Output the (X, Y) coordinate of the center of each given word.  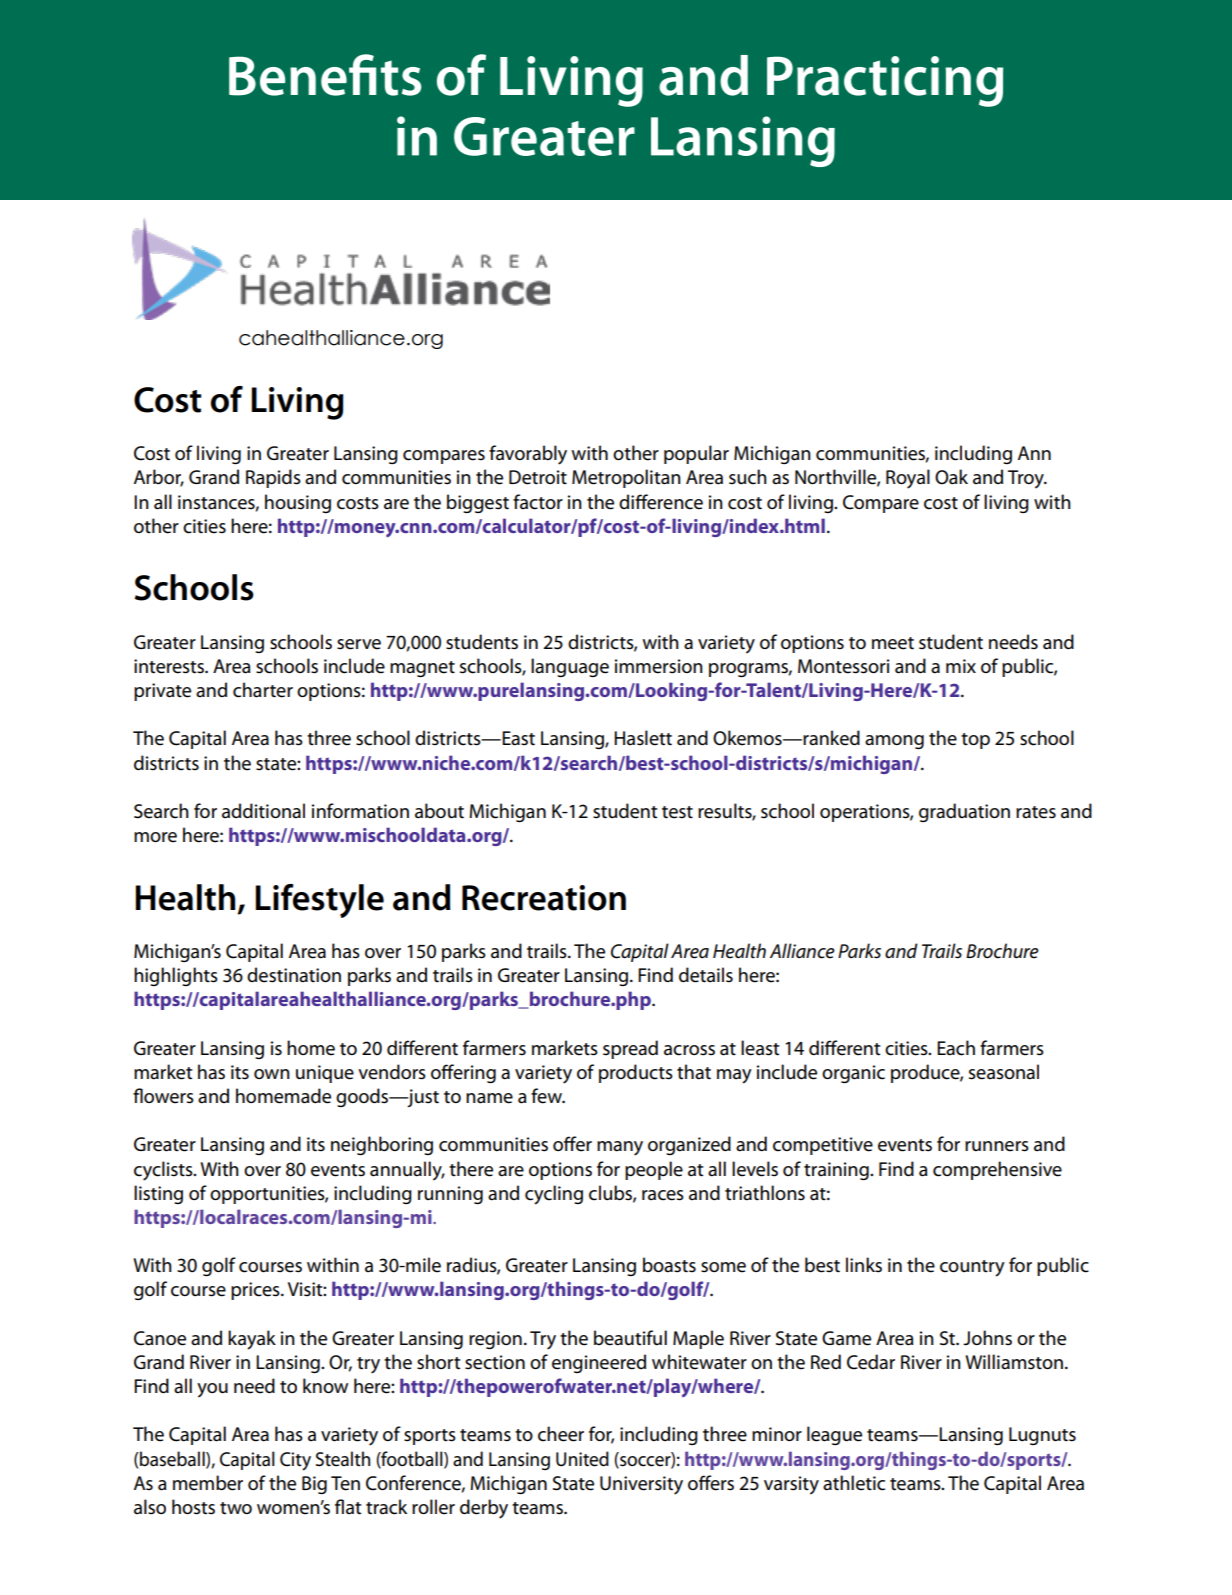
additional (263, 811)
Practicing (885, 81)
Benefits (325, 75)
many (620, 1148)
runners (997, 1146)
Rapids (273, 478)
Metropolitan (626, 478)
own (272, 1074)
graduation (964, 812)
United (582, 1459)
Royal (908, 479)
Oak (951, 477)
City (295, 1461)
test (677, 812)
